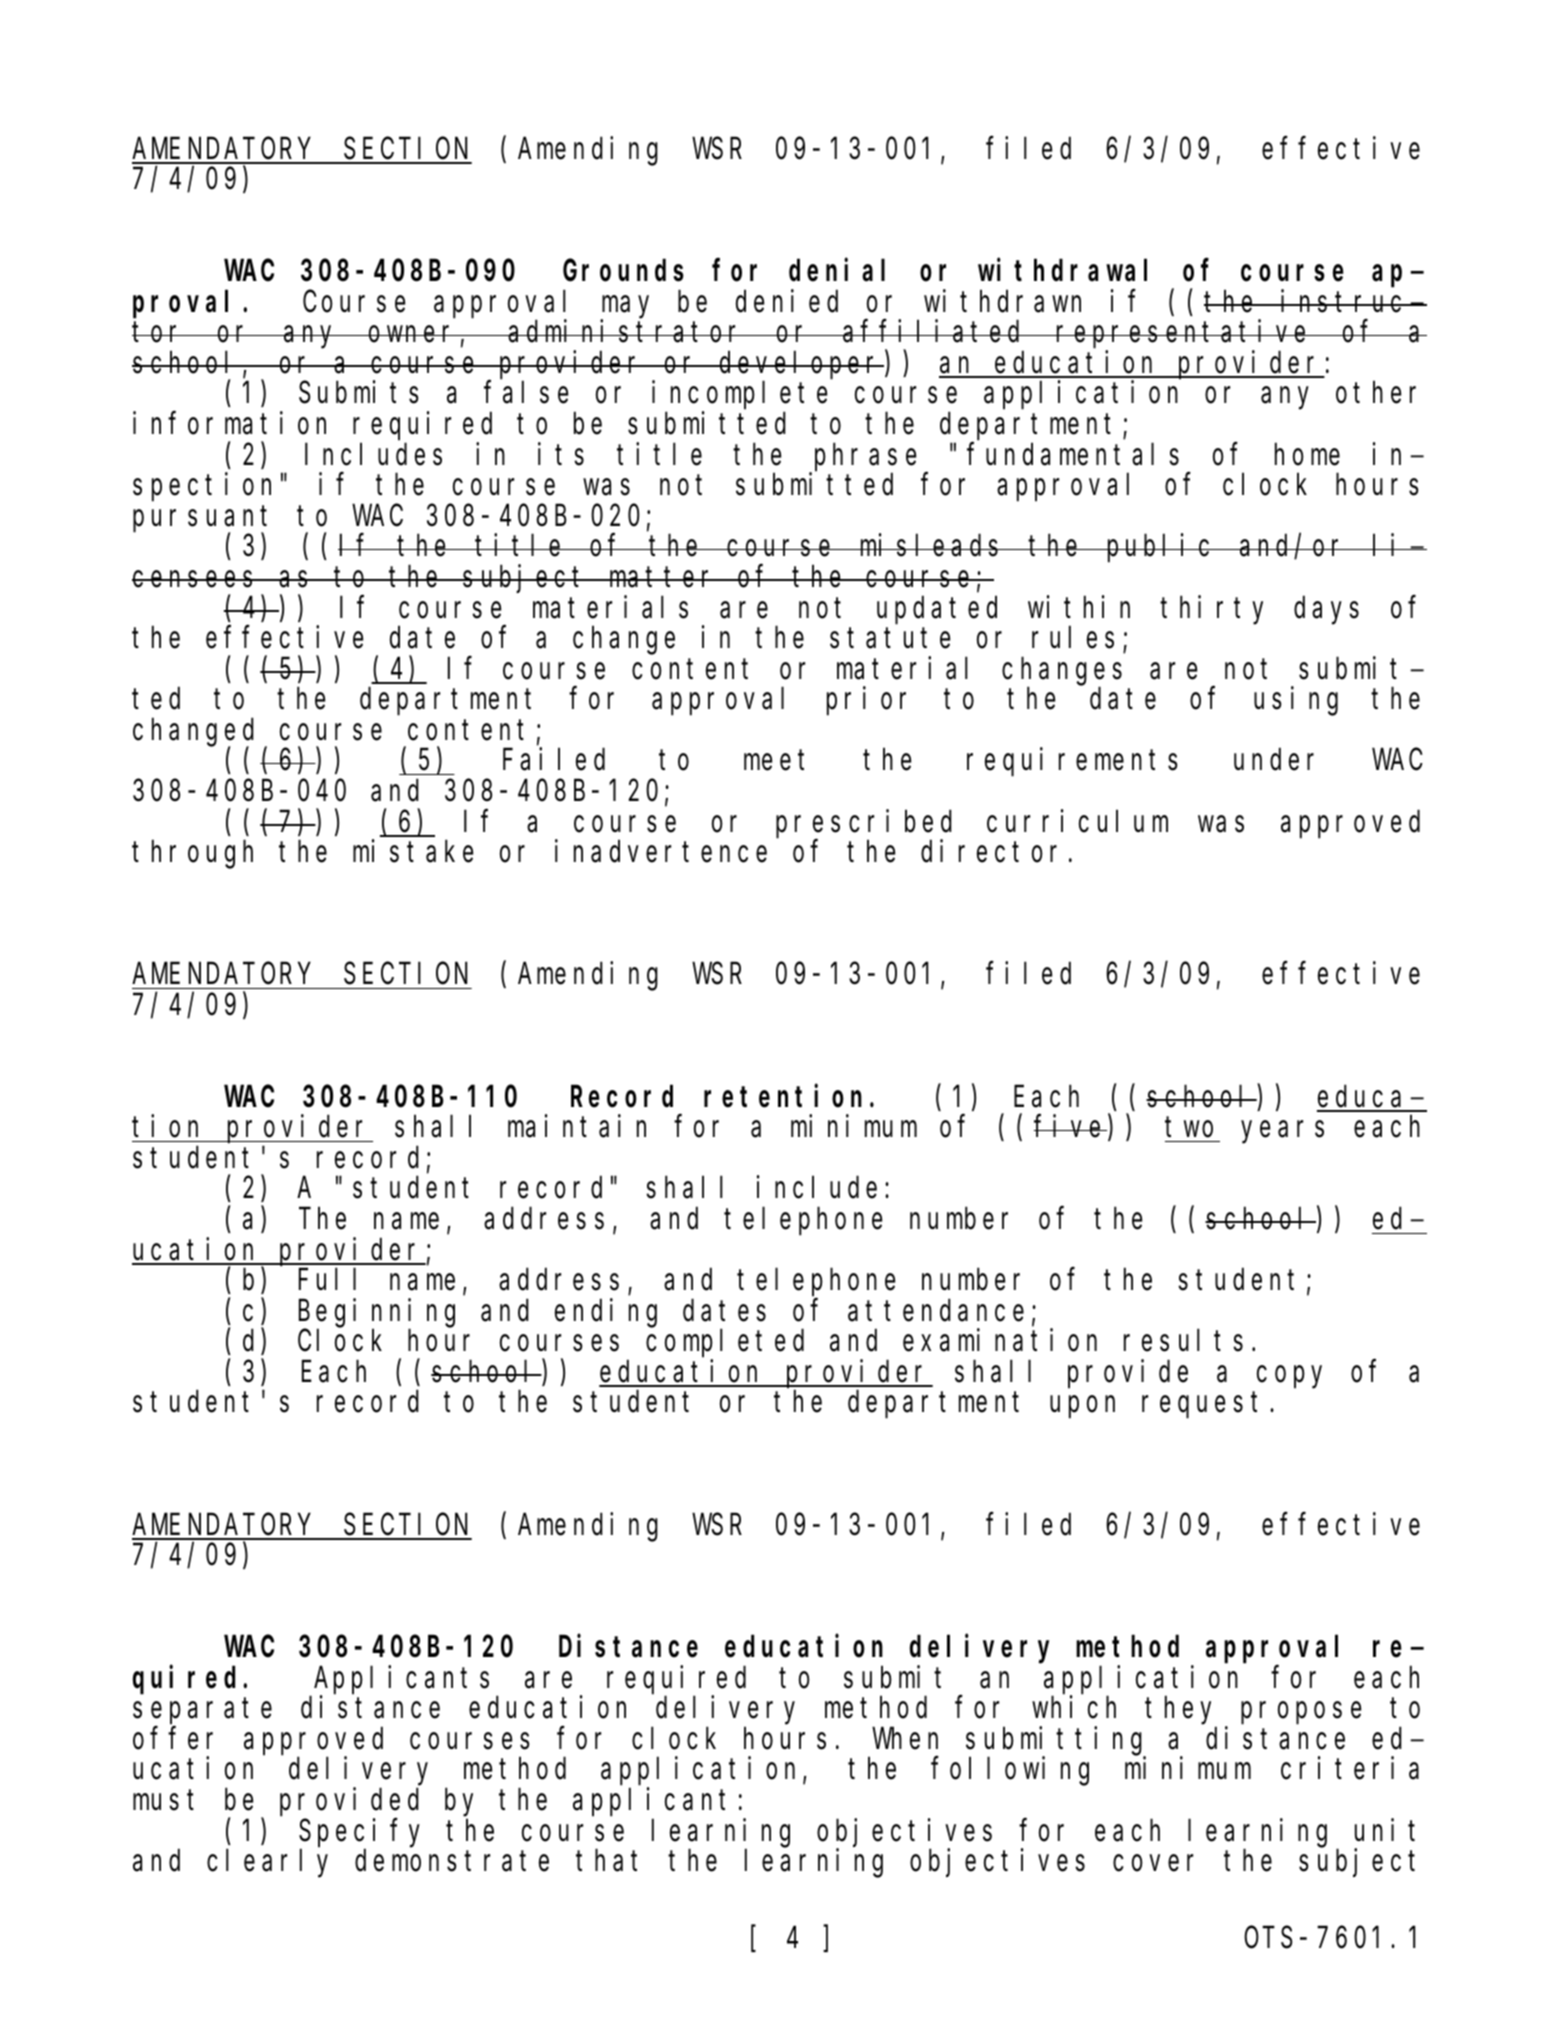 Image resolution: width=1559 pixels, height=2018 pixels. I want to click on prescribed, so click(864, 824).
